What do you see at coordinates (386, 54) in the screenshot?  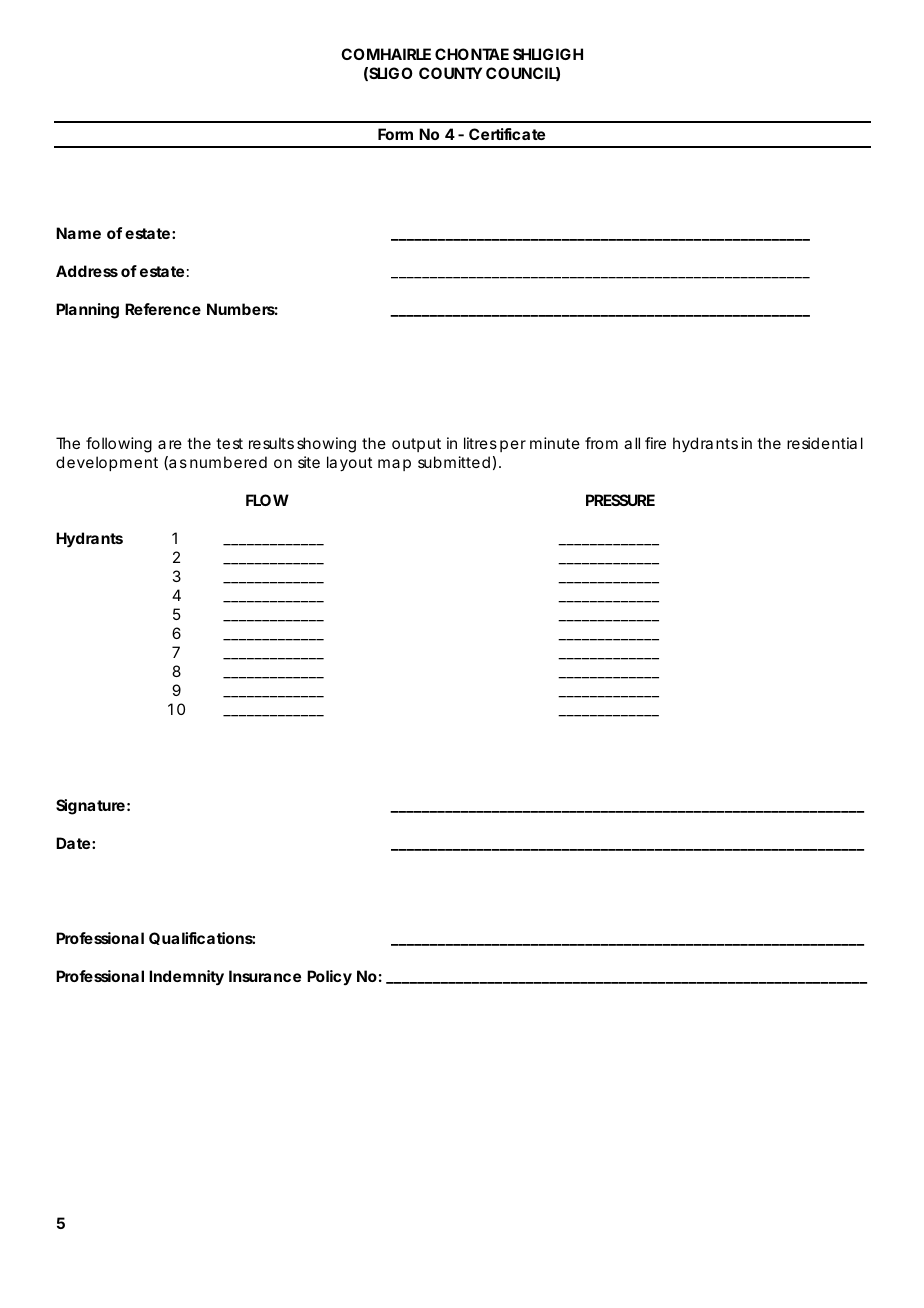 I see `COMHAIRLE` at bounding box center [386, 54].
